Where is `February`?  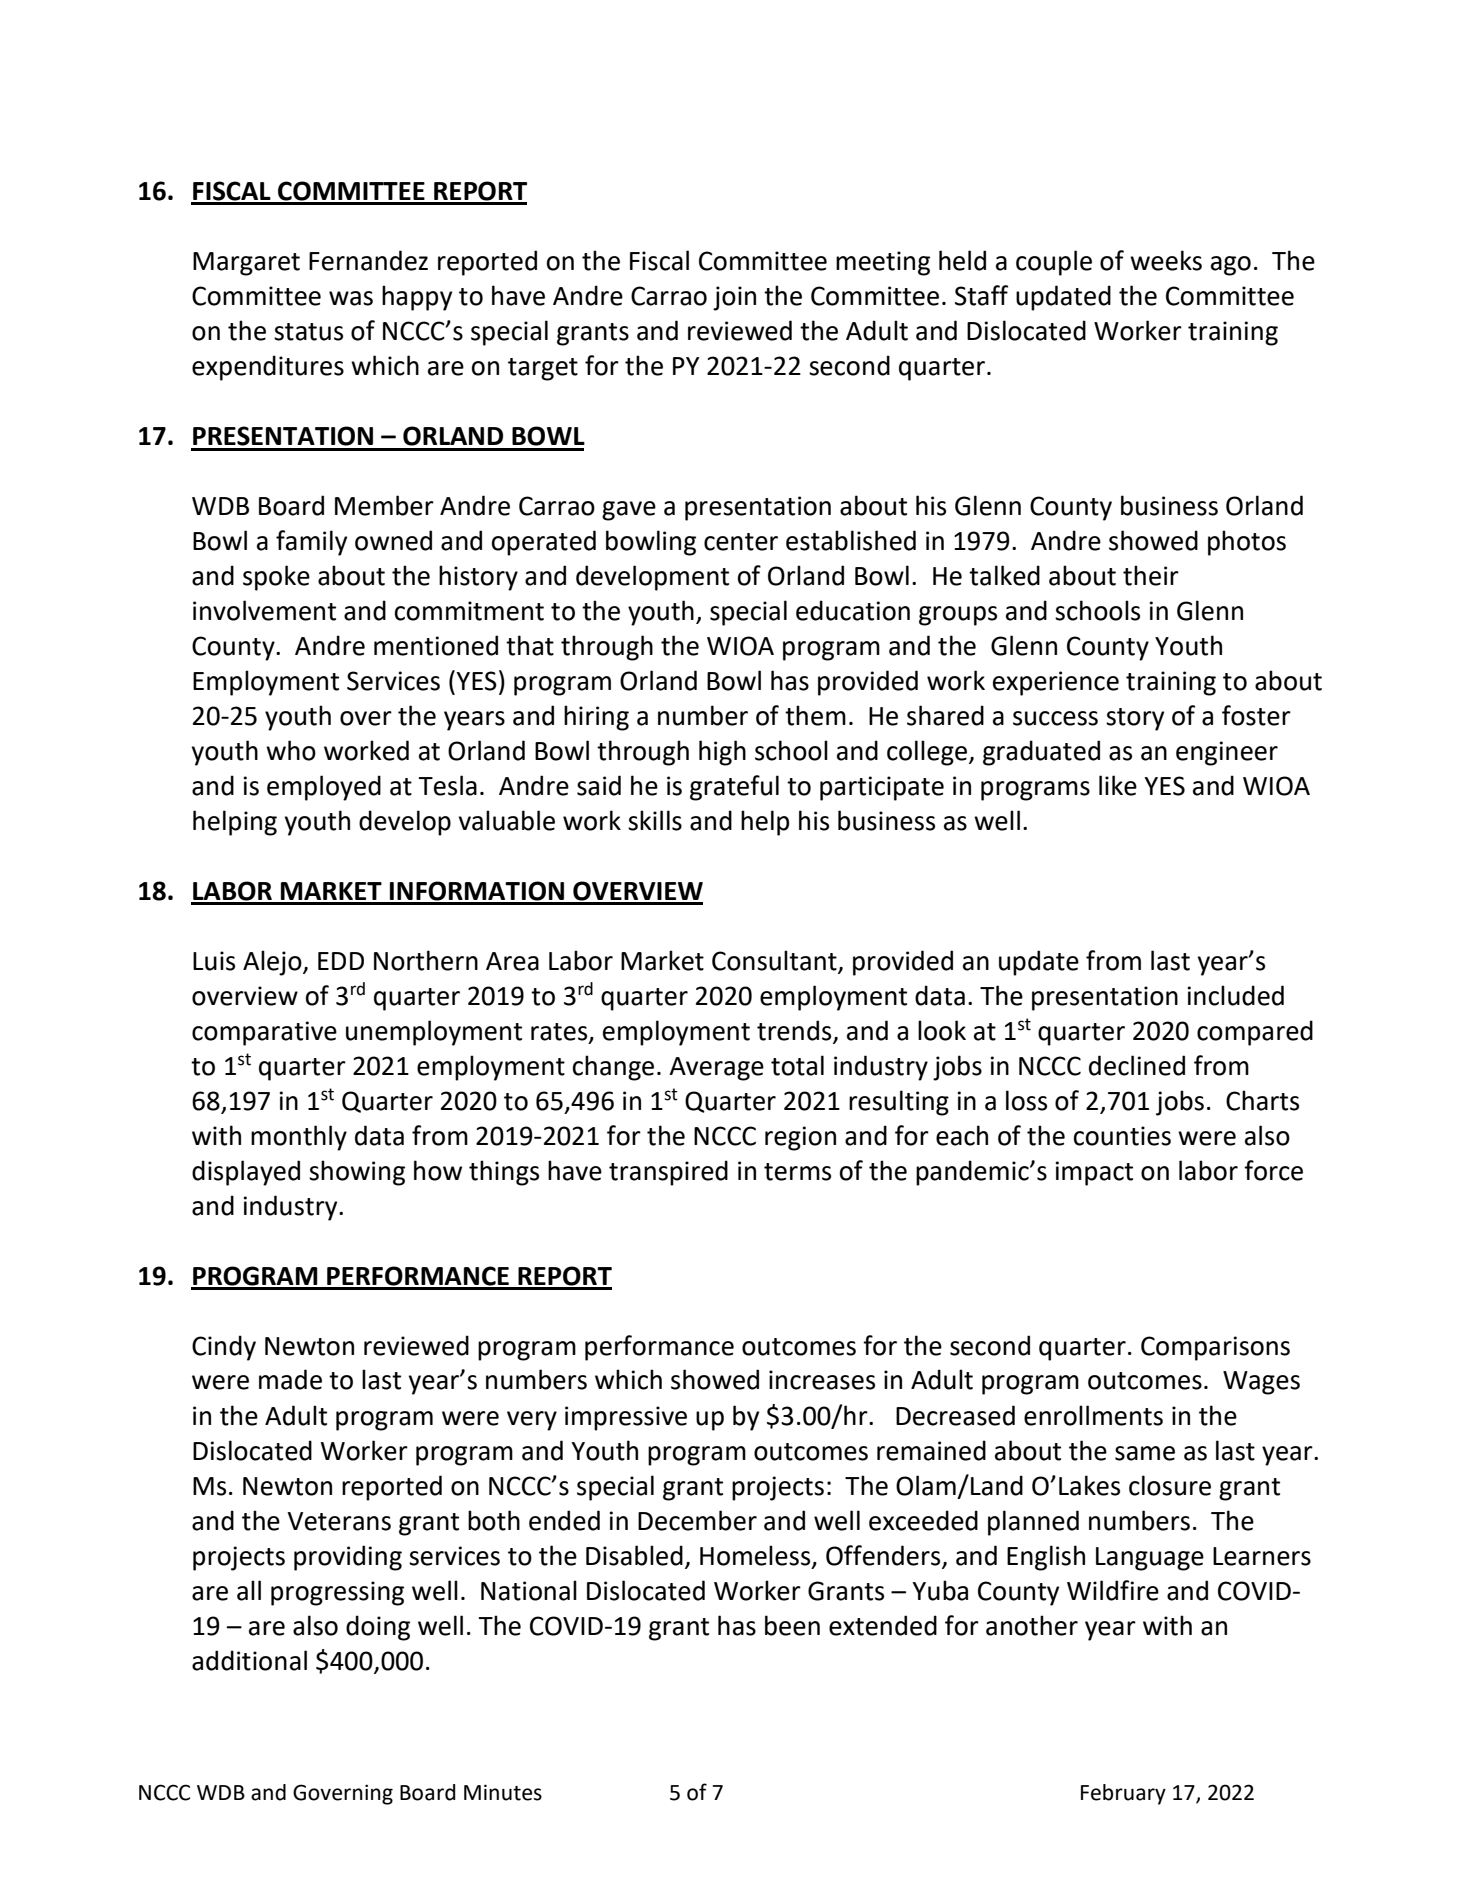
February is located at coordinates (1123, 1794).
